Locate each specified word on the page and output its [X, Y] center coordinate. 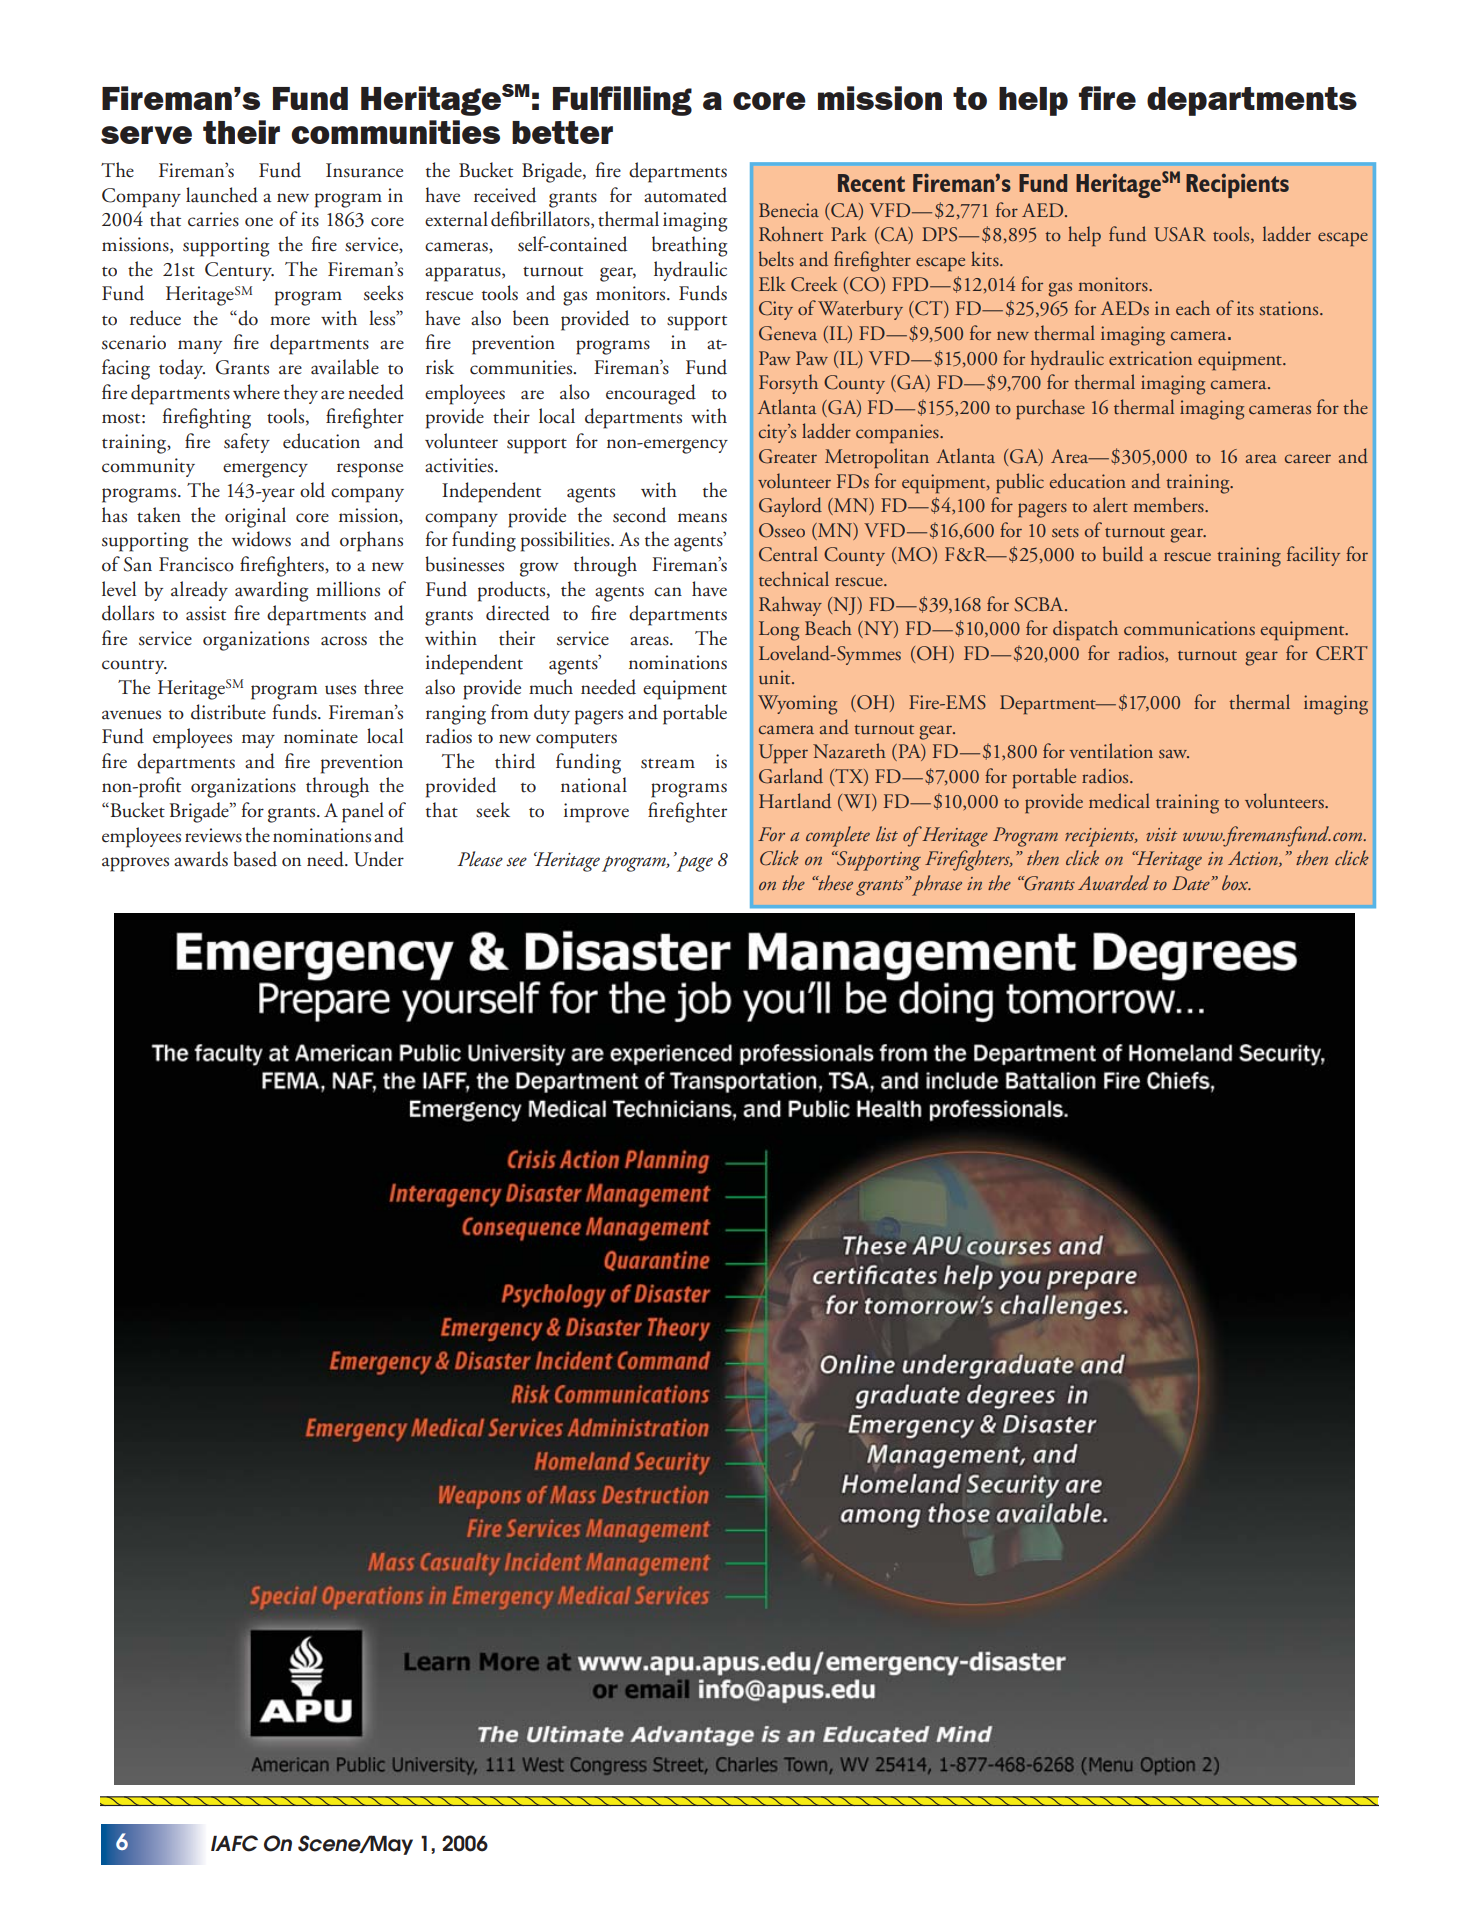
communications [1189, 628]
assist [206, 613]
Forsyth [788, 384]
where [256, 392]
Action [1254, 859]
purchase [1050, 409]
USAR [1180, 234]
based [255, 859]
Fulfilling [622, 101]
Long [779, 631]
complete [838, 836]
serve [146, 135]
